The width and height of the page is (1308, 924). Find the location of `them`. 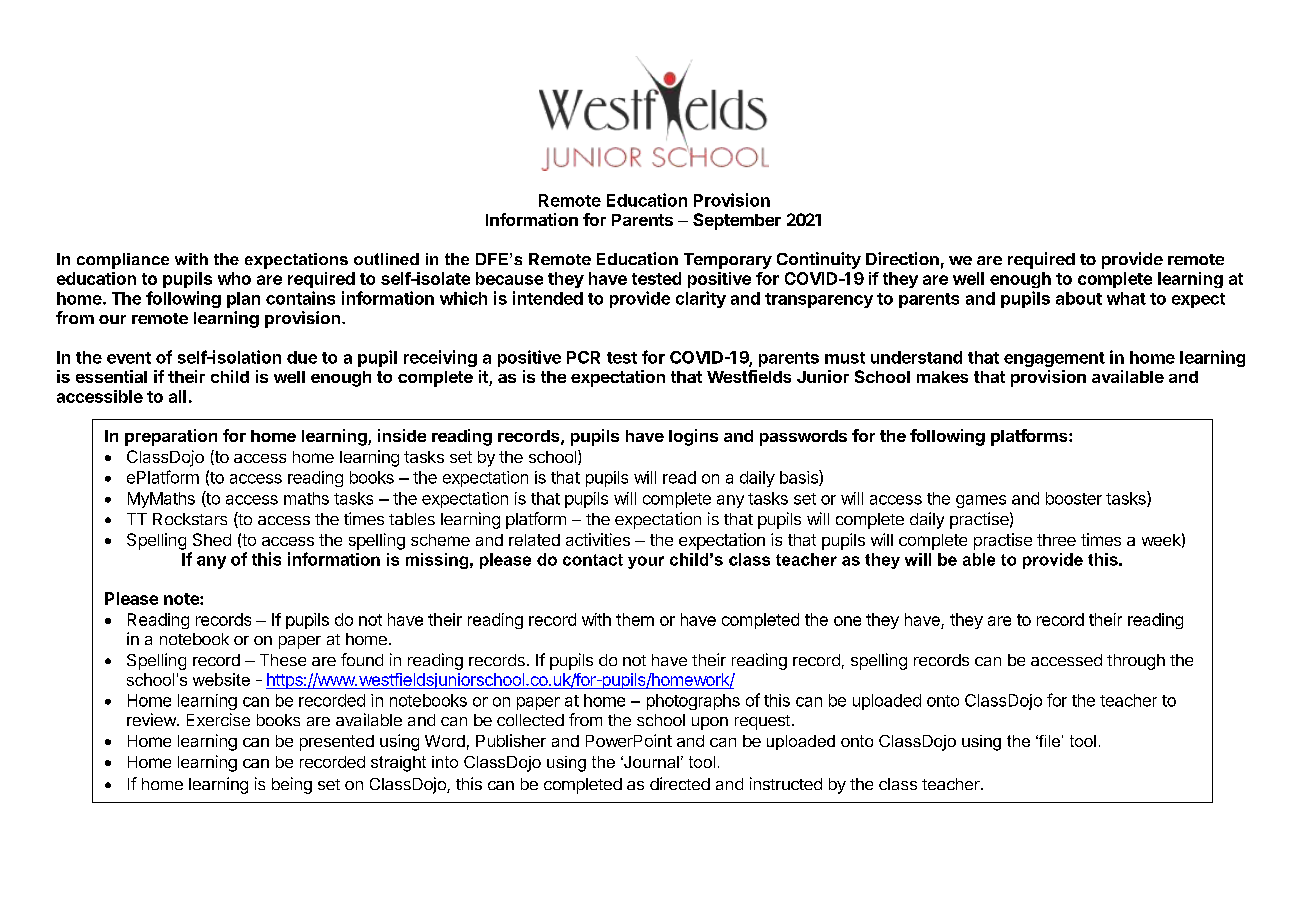

them is located at coordinates (635, 619).
